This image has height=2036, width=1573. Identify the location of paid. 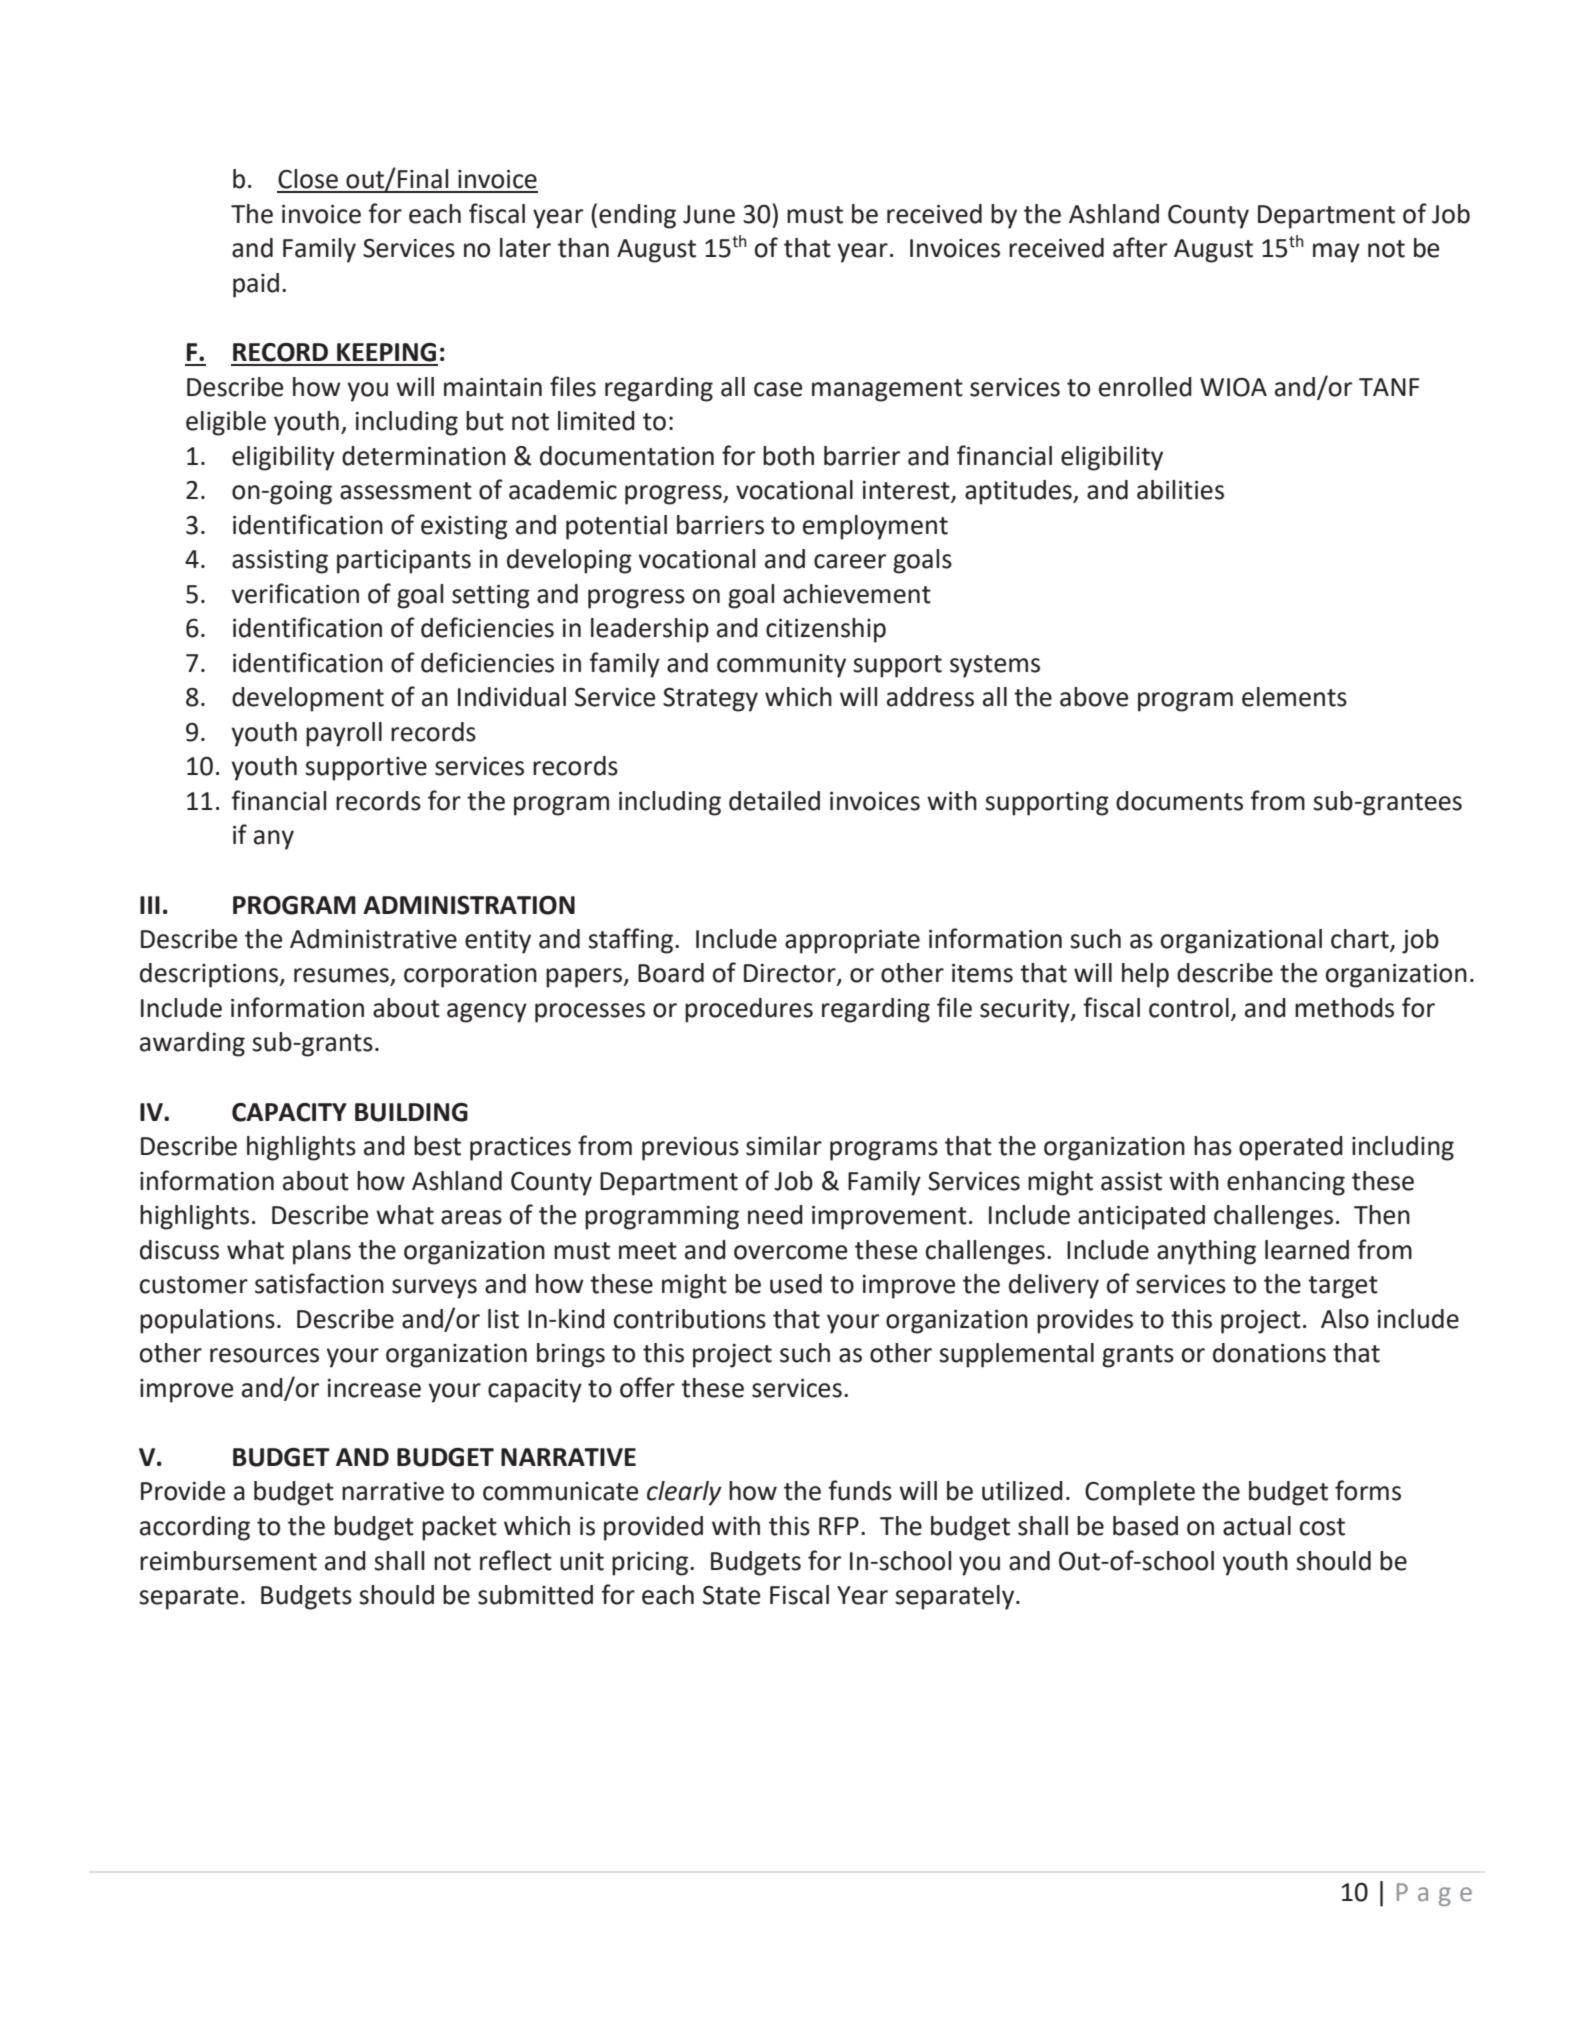
(256, 285).
